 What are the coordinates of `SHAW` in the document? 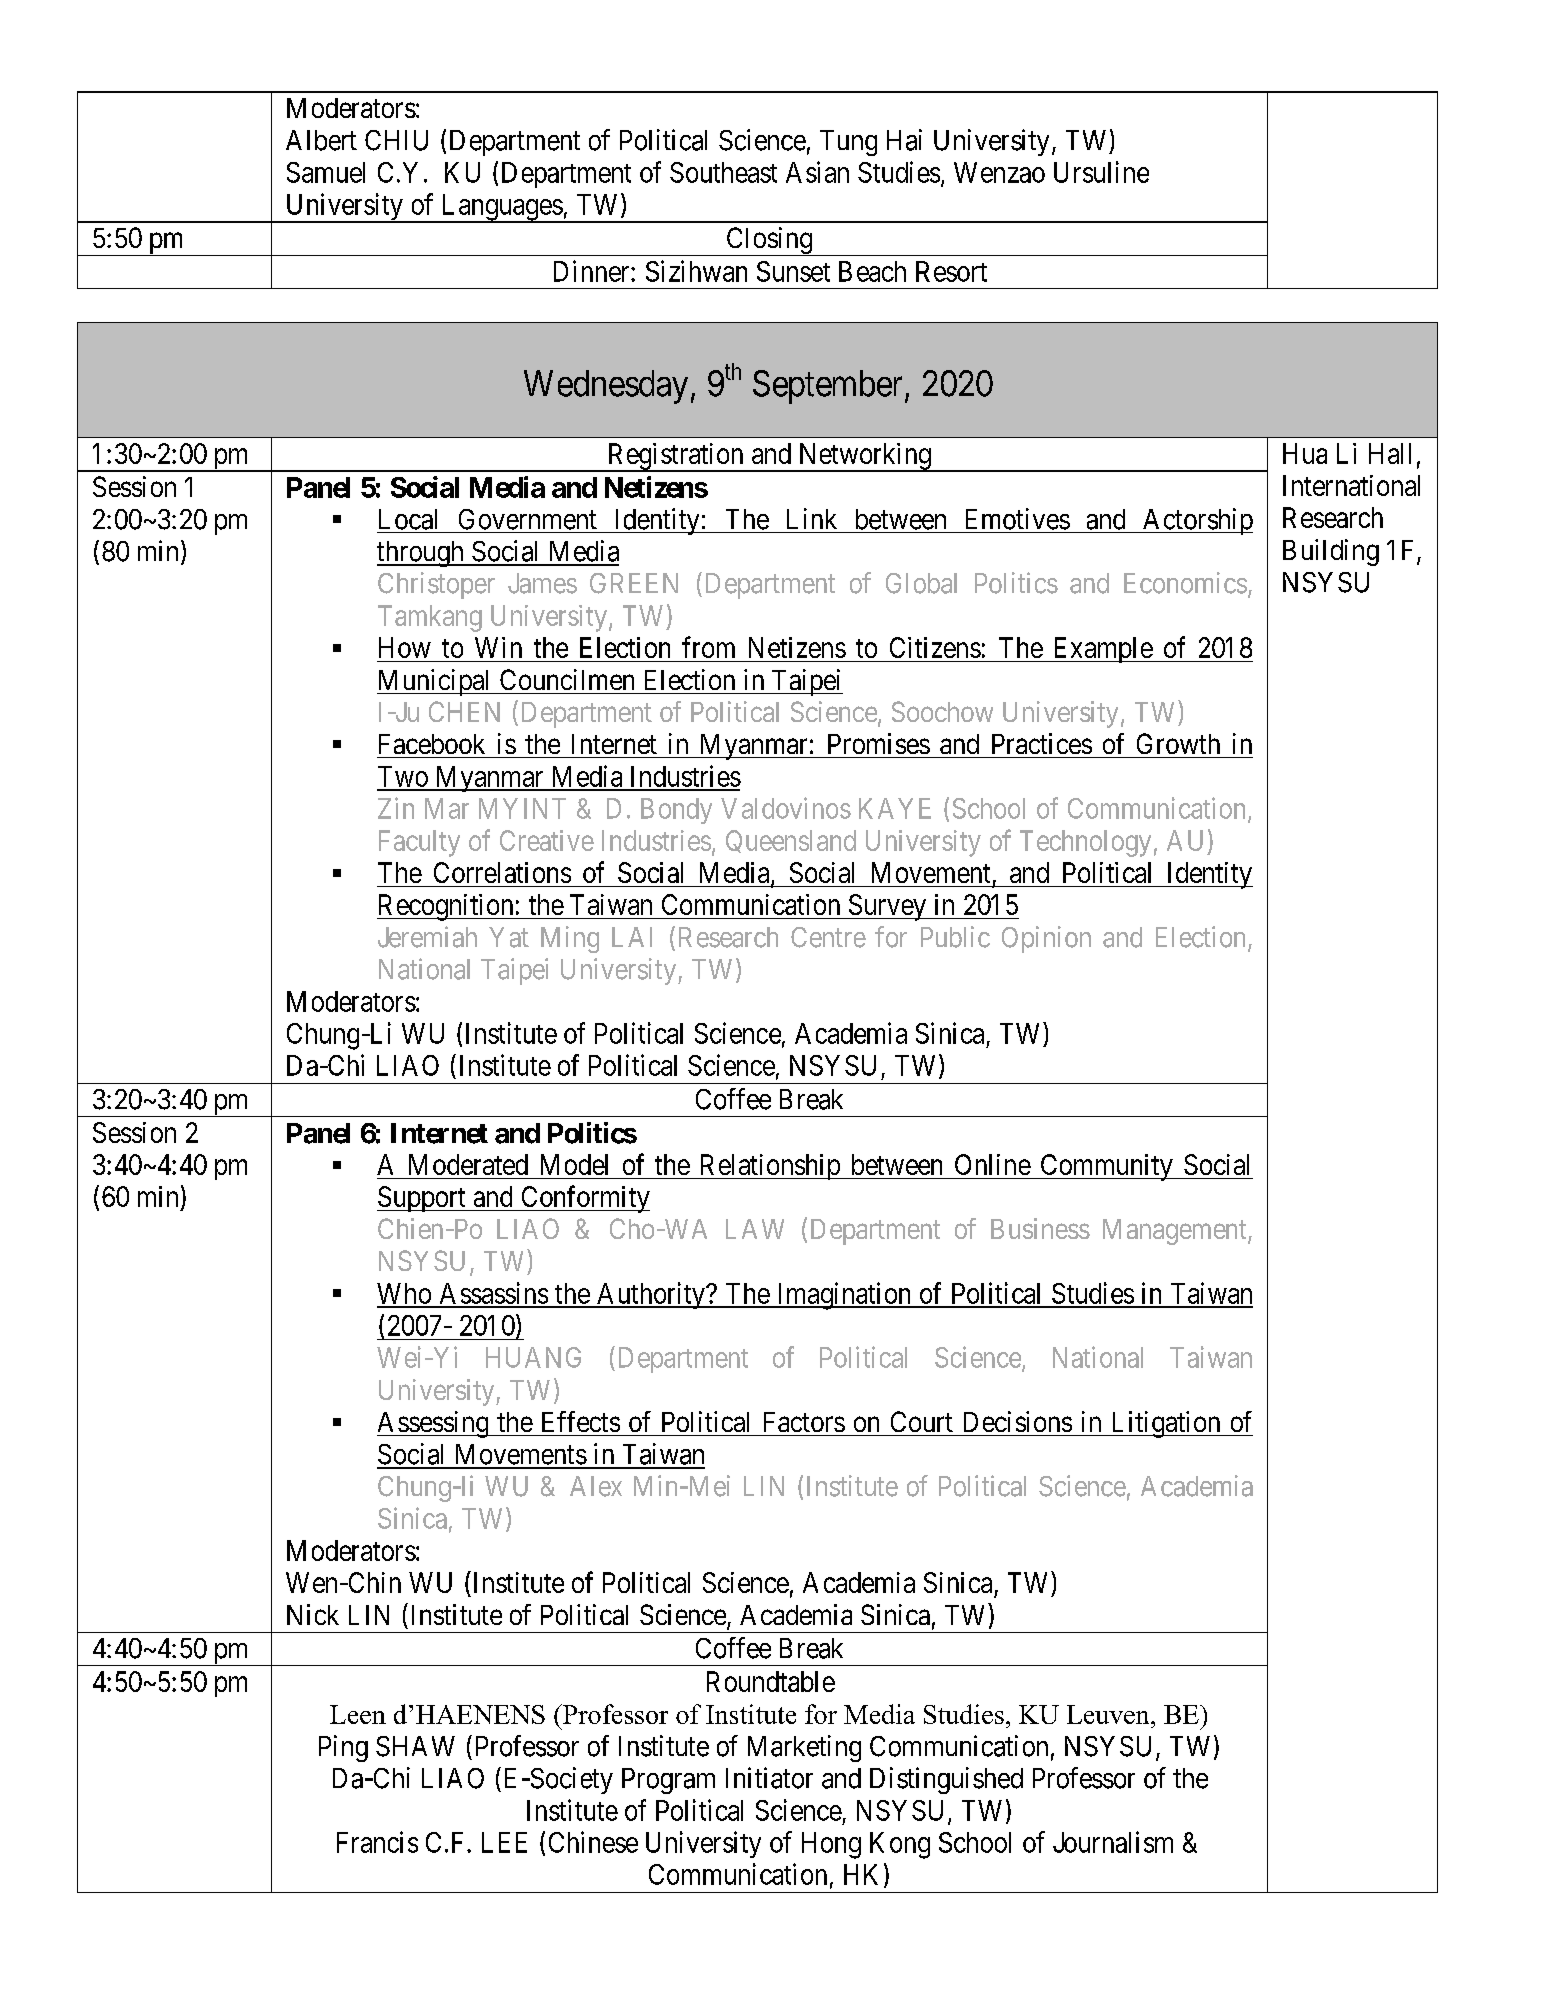 It's located at (415, 1746).
